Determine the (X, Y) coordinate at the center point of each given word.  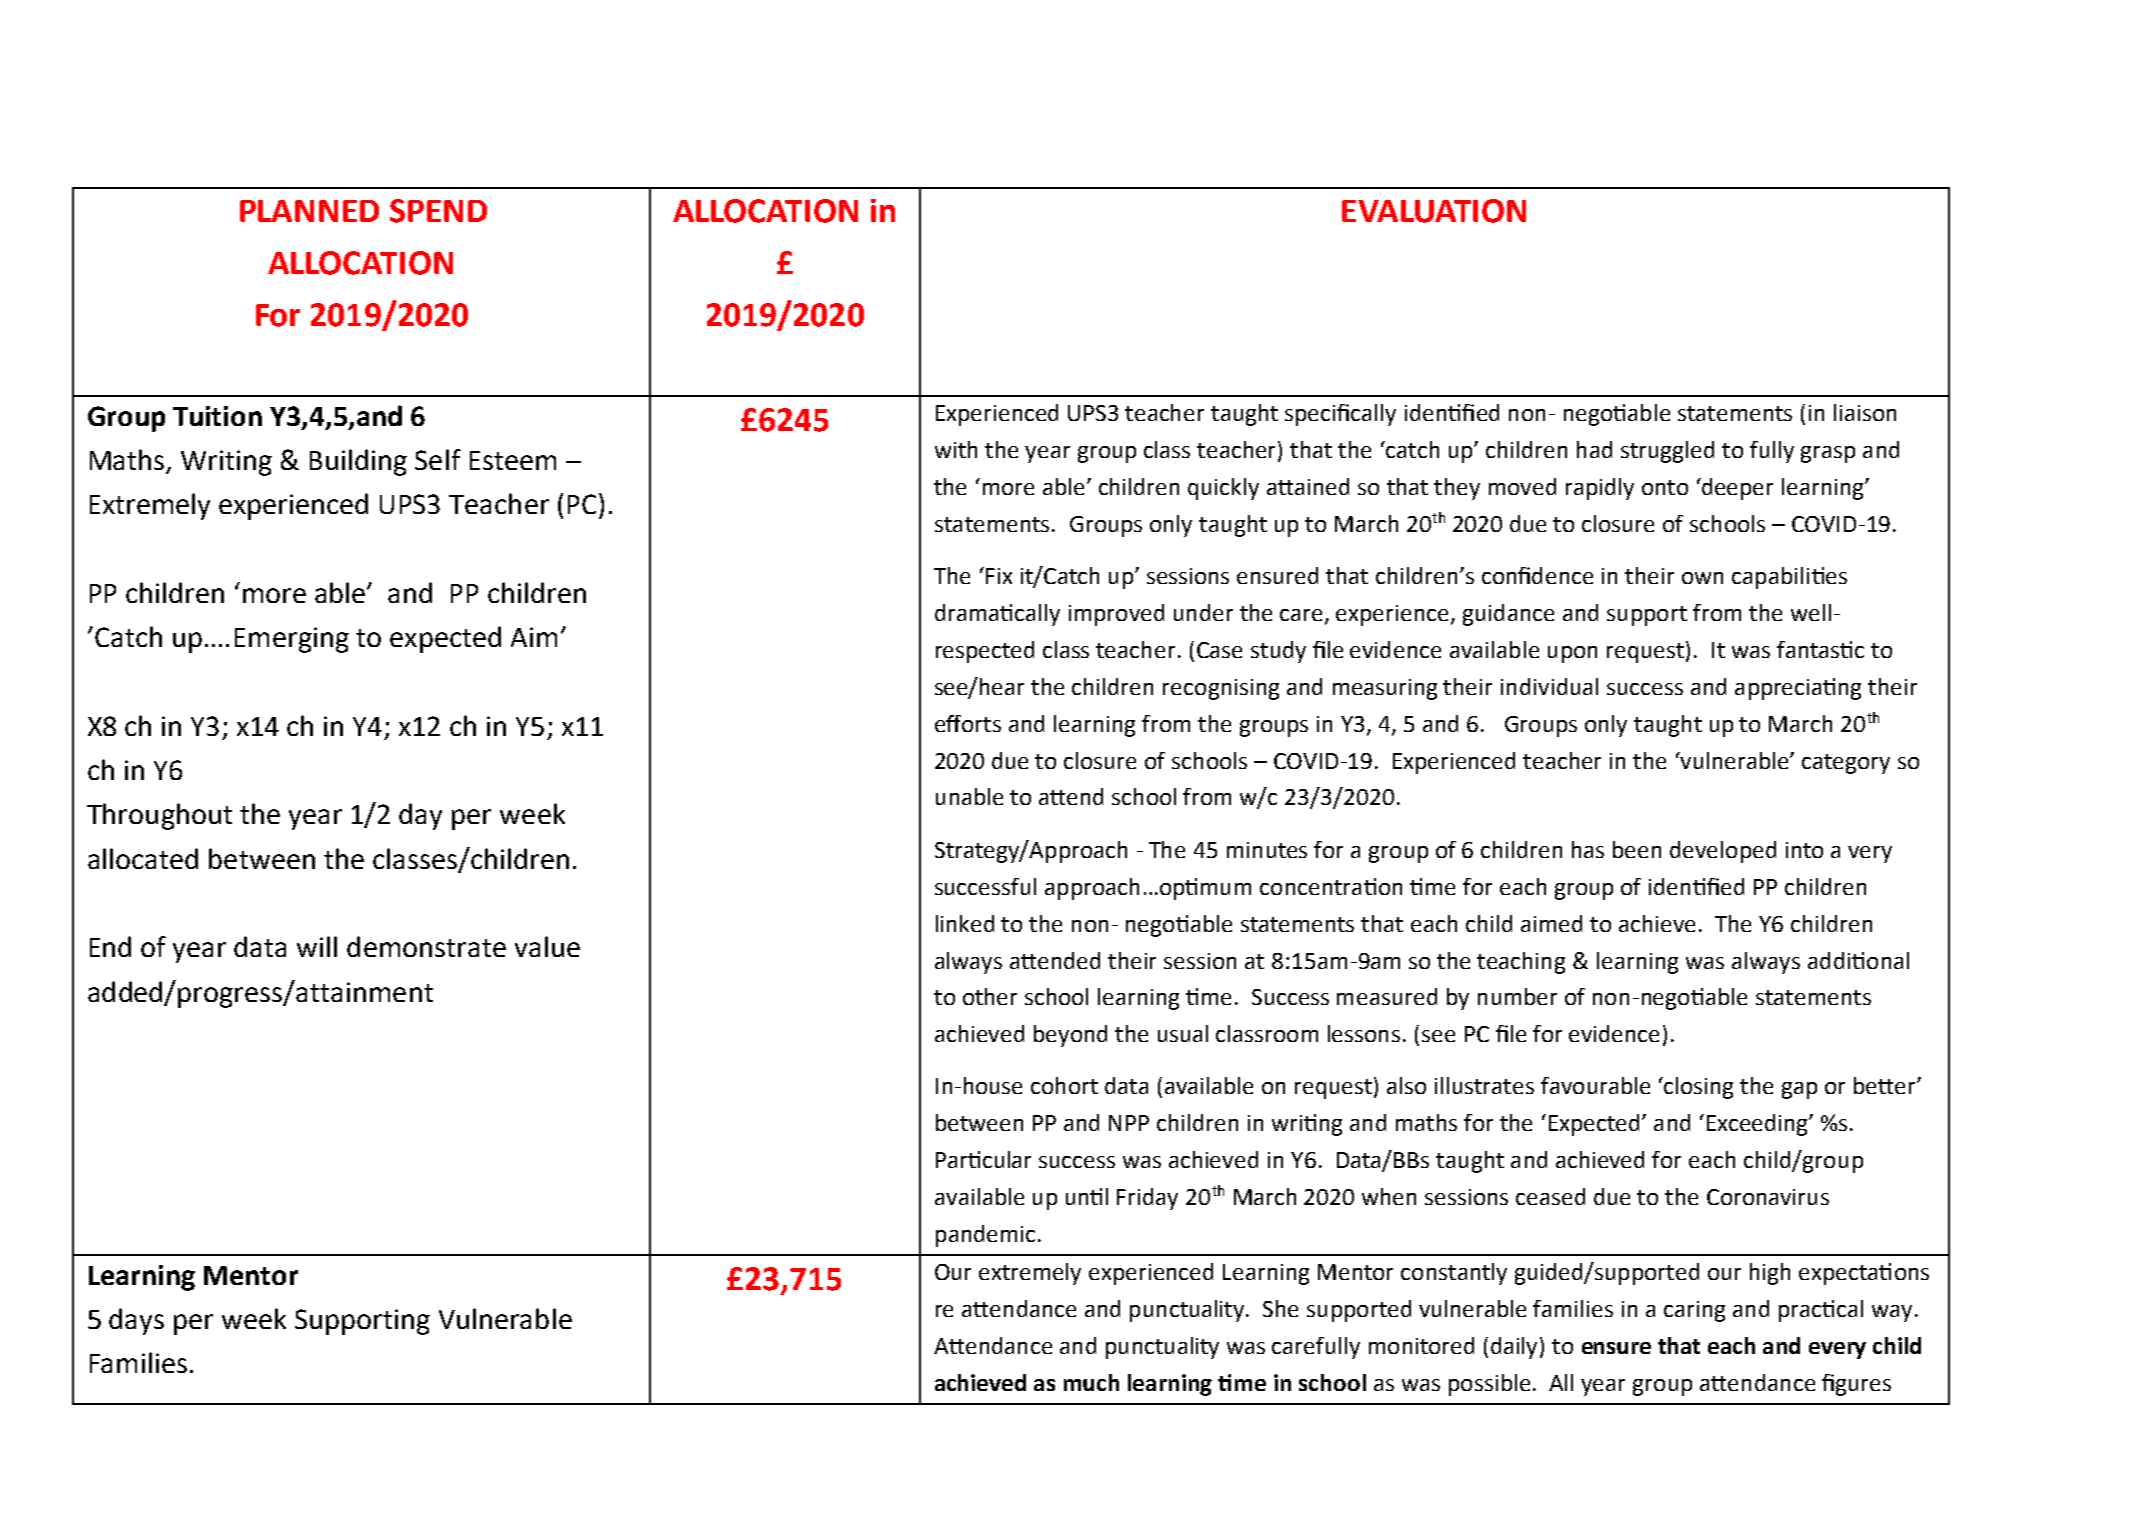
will (317, 946)
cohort (1064, 1085)
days (136, 1321)
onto (1665, 487)
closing (1698, 1088)
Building (358, 462)
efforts (968, 723)
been (1637, 849)
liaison (1865, 412)
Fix (999, 576)
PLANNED (309, 211)
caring (1694, 1311)
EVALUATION (1434, 211)
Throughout (159, 816)
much (1091, 1382)
